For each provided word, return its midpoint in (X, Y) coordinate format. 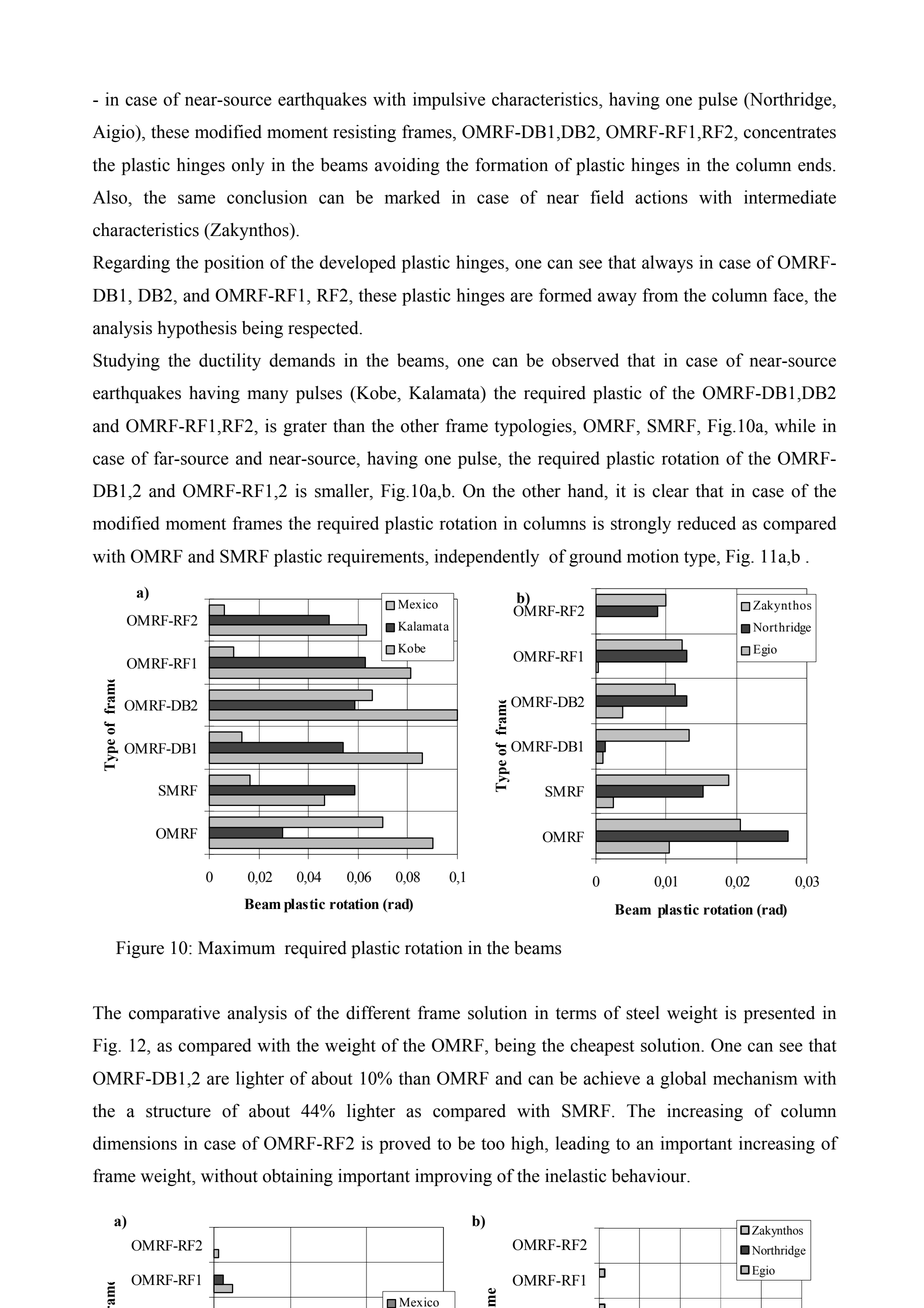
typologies (534, 427)
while (795, 426)
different (378, 1012)
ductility (230, 362)
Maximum (236, 948)
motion (653, 556)
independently (487, 558)
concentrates (790, 133)
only (248, 166)
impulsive (449, 101)
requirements (376, 558)
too (493, 1144)
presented (779, 1014)
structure (178, 1112)
